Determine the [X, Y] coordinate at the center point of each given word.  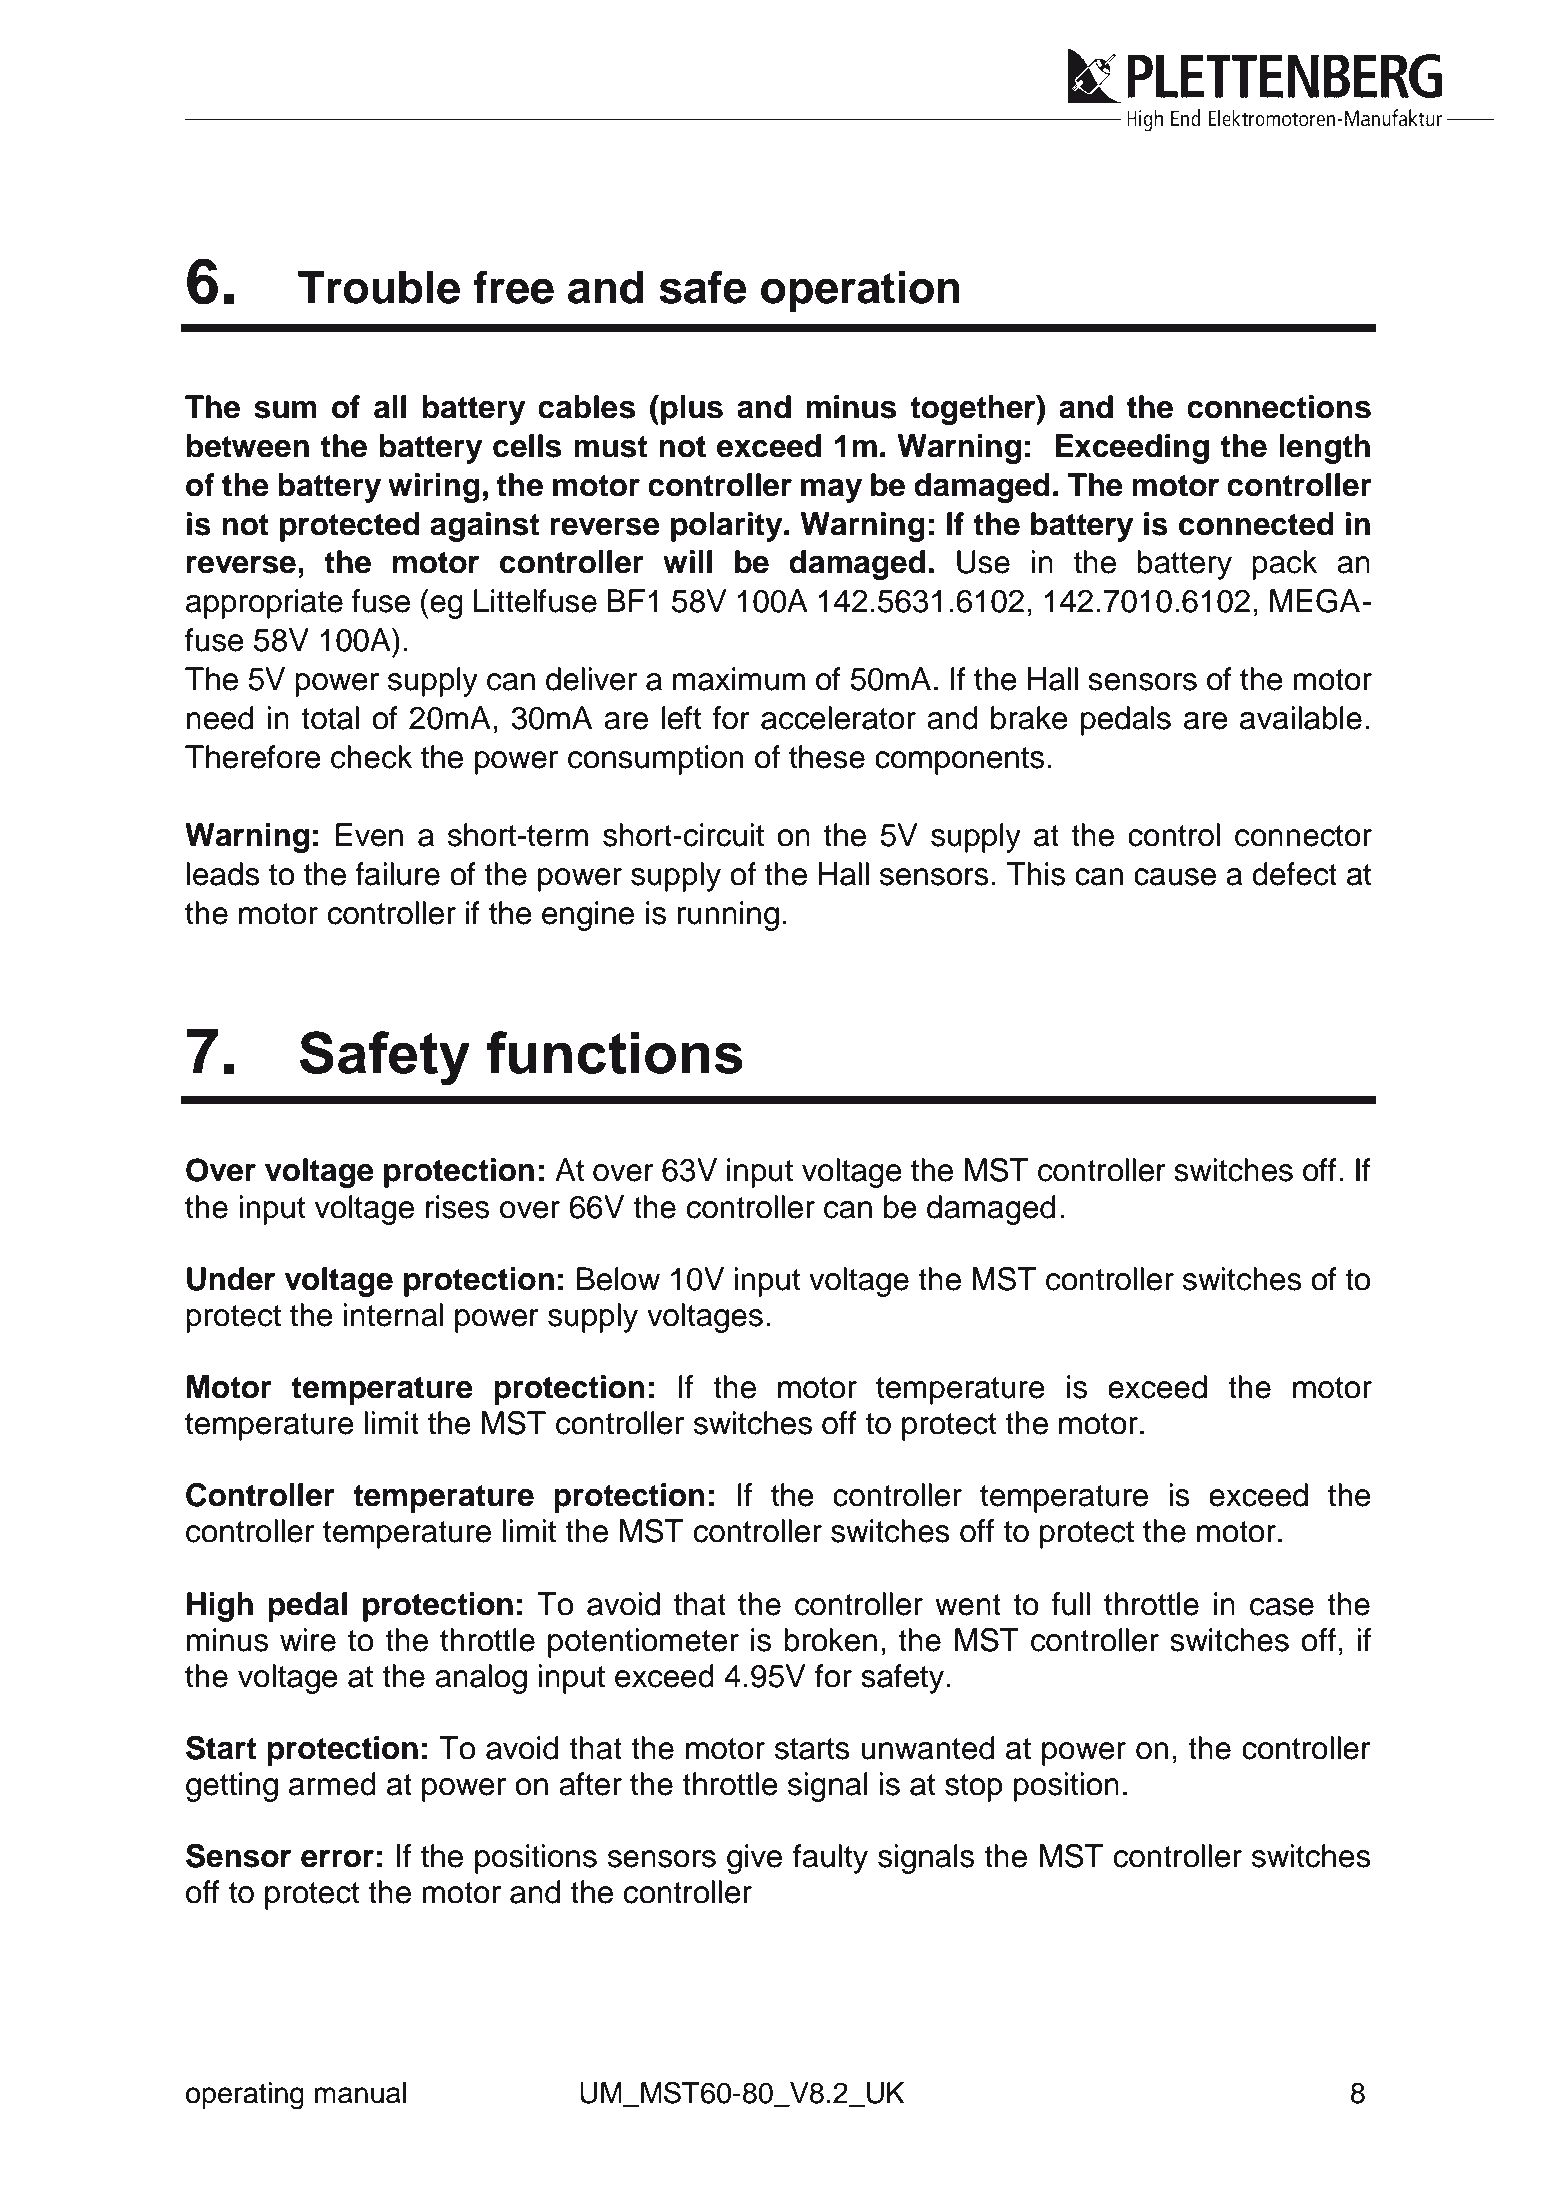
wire [308, 1640]
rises [457, 1207]
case [1282, 1607]
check [372, 757]
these [827, 757]
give [754, 1859]
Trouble [379, 287]
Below [618, 1279]
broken [830, 1640]
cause [1175, 877]
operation [860, 291]
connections [1279, 407]
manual [360, 2093]
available [1301, 718]
